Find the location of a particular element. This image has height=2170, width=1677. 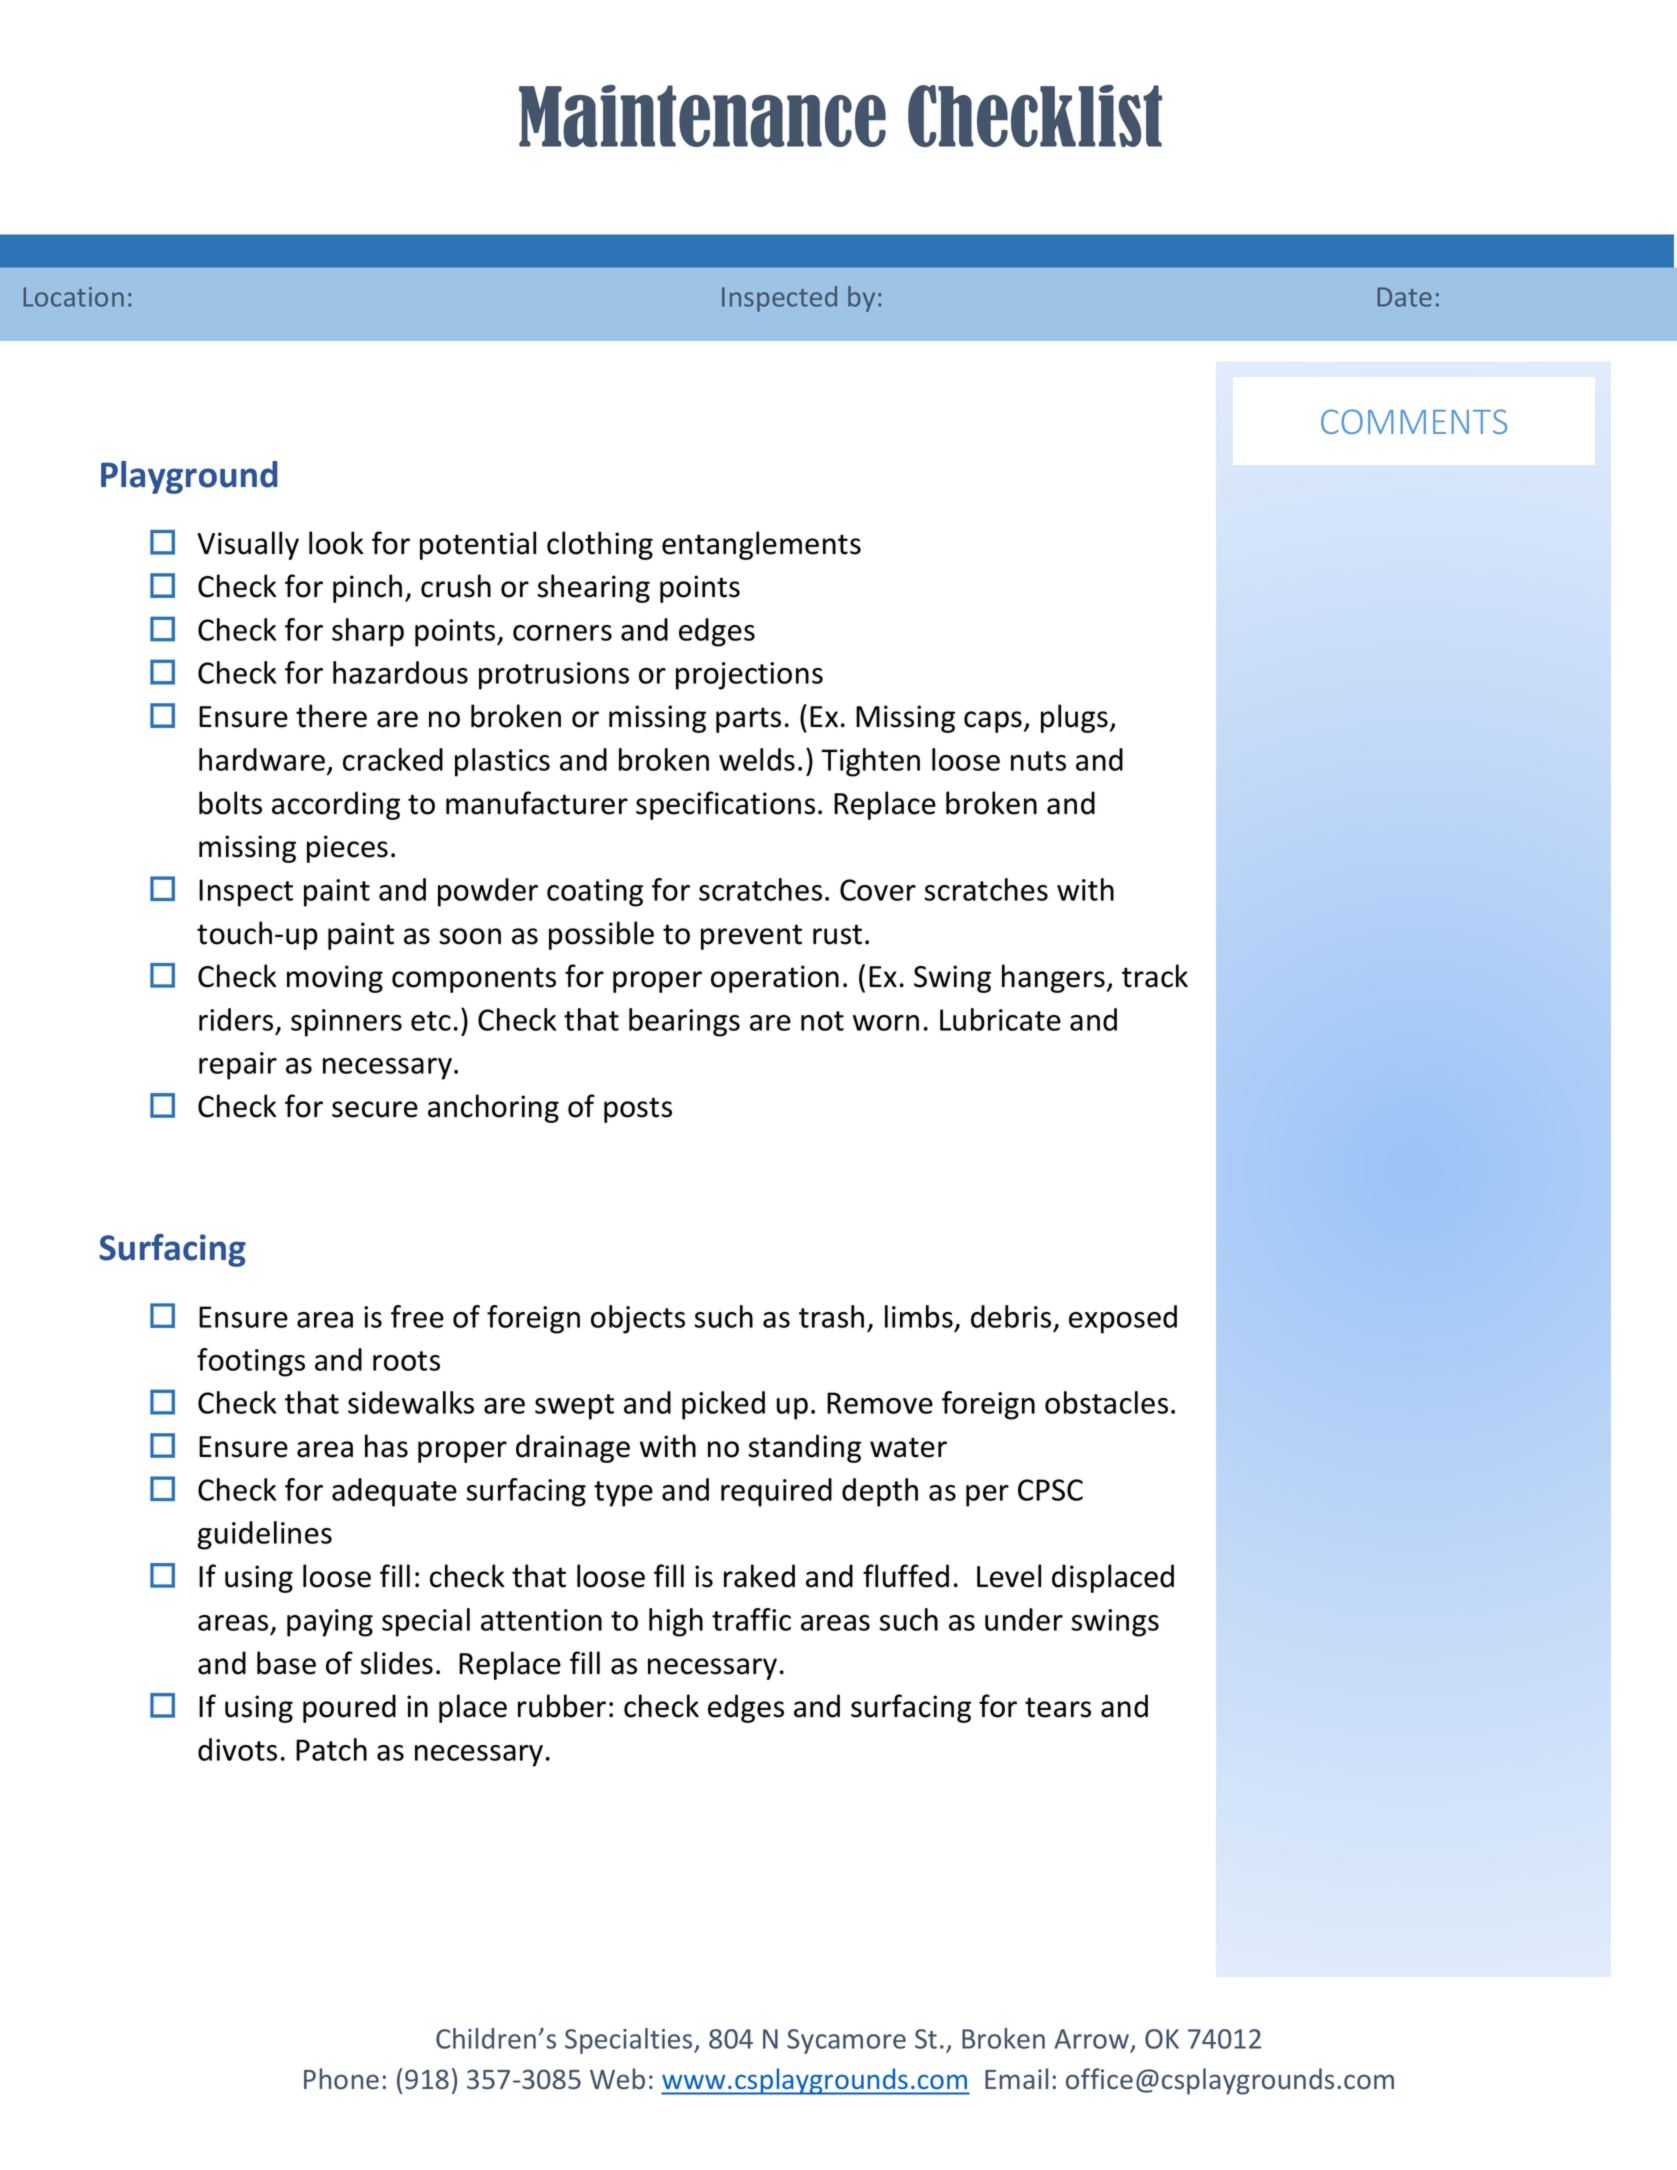

picked is located at coordinates (723, 1405).
